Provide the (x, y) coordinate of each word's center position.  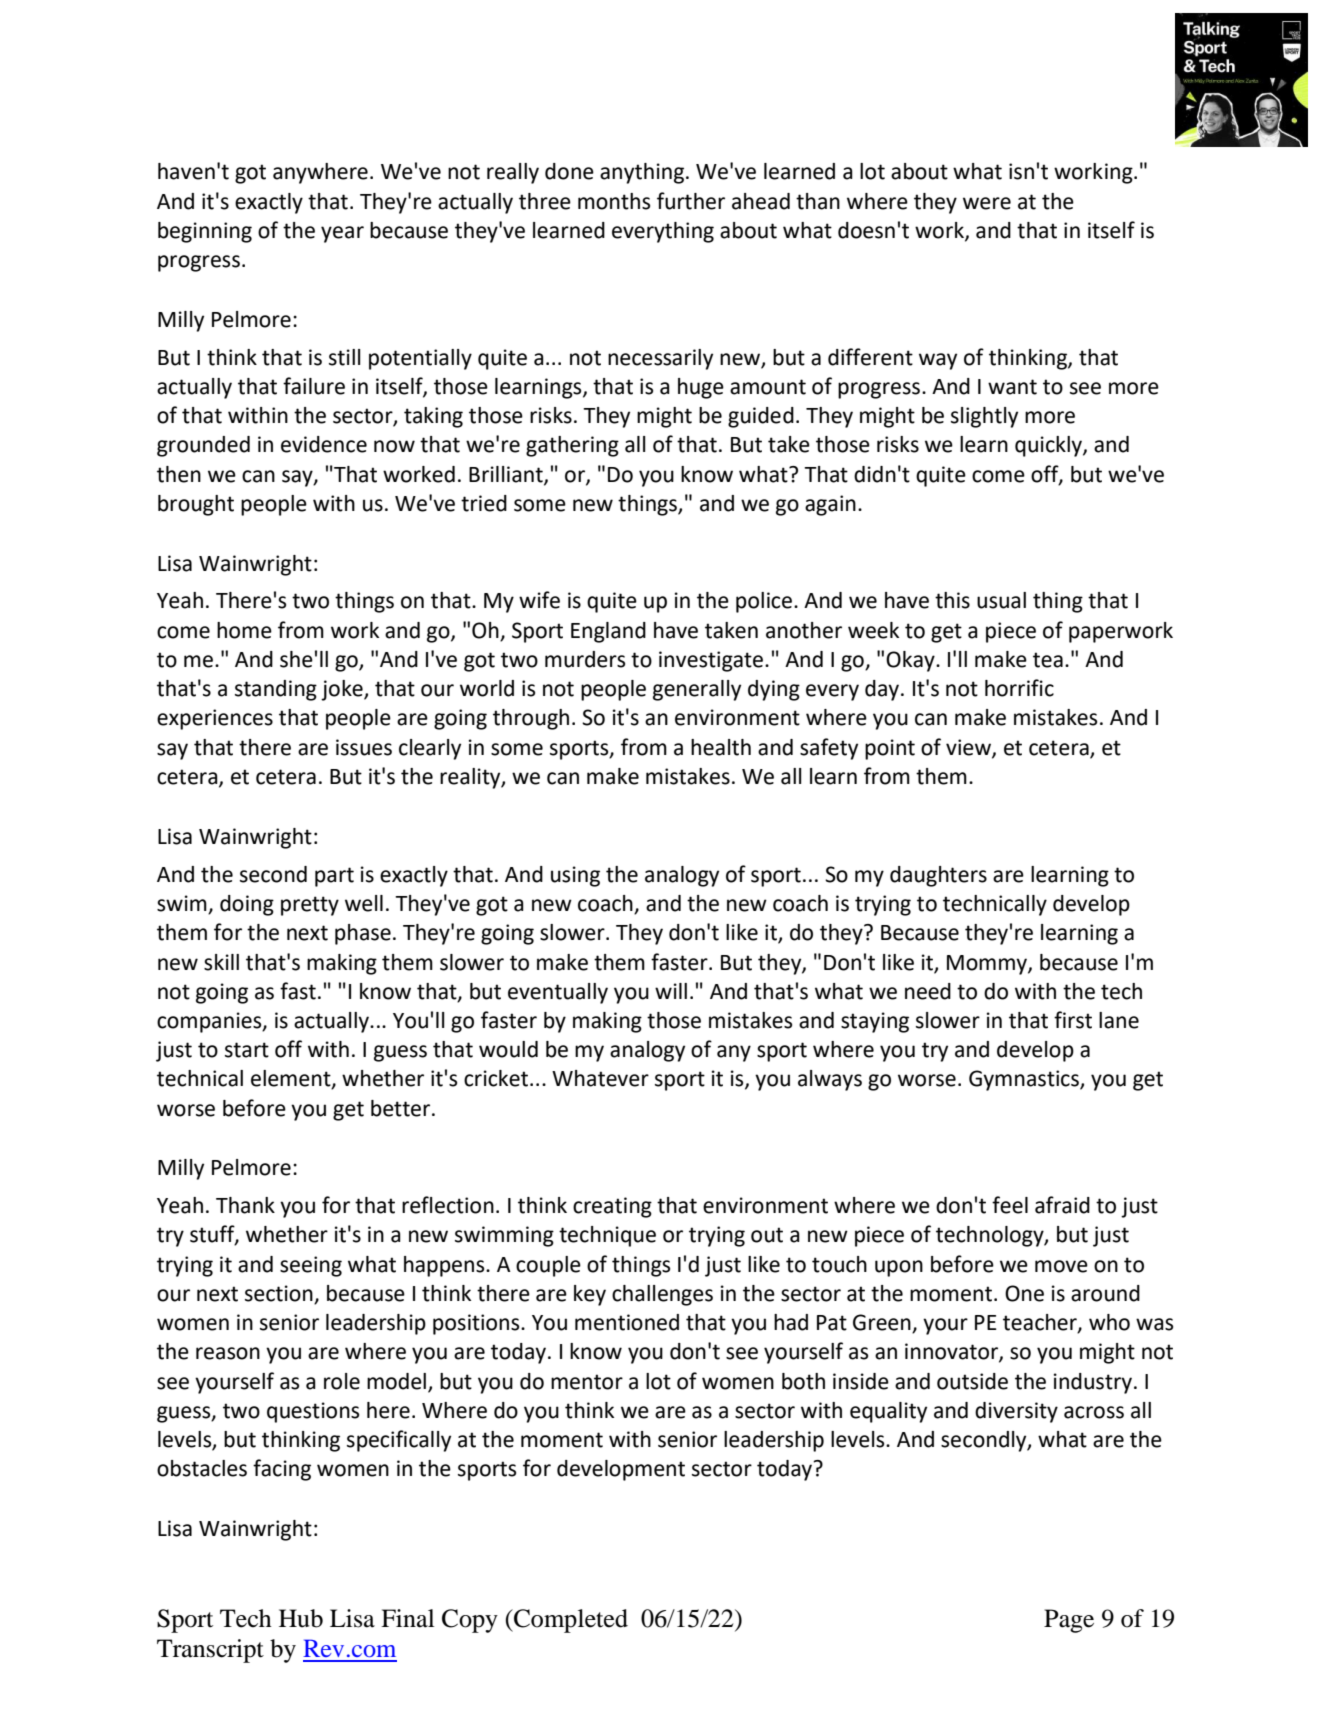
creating (612, 1207)
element (292, 1079)
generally (697, 690)
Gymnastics (1025, 1080)
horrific (1019, 688)
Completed (570, 1621)
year (342, 234)
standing (276, 690)
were (987, 203)
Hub (301, 1618)
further (691, 201)
